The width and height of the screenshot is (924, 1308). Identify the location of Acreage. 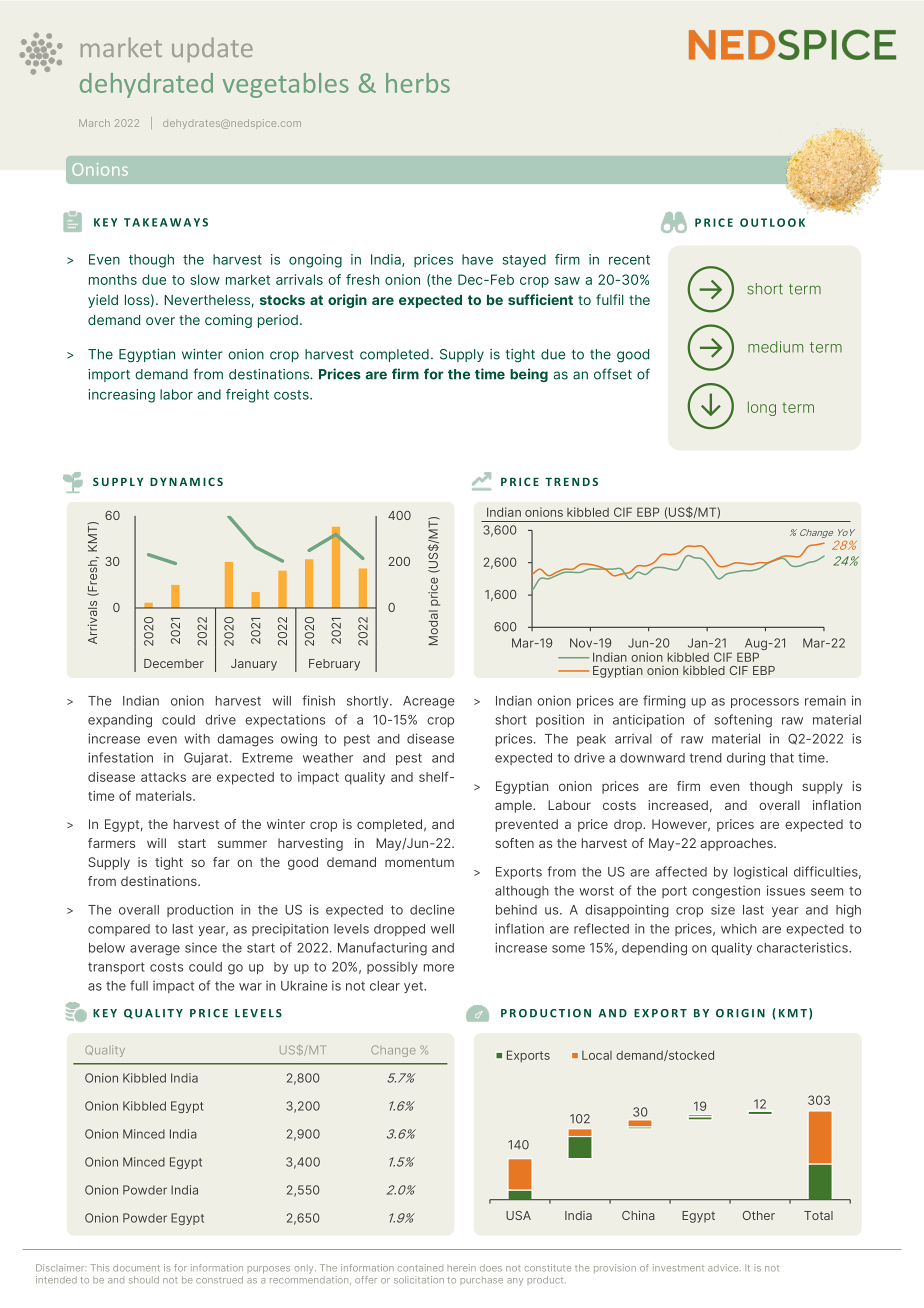
(429, 702).
